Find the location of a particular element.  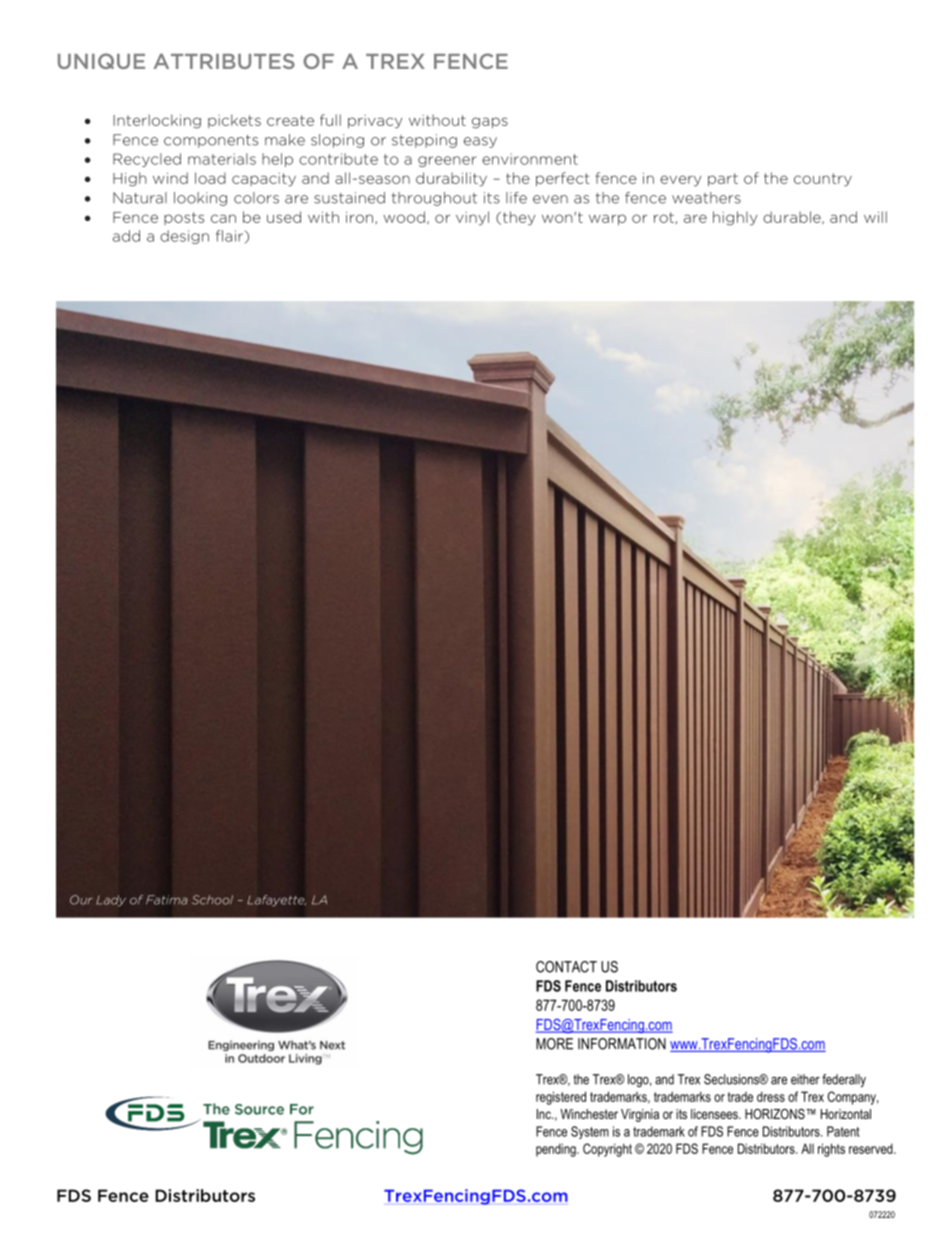

School is located at coordinates (212, 900).
